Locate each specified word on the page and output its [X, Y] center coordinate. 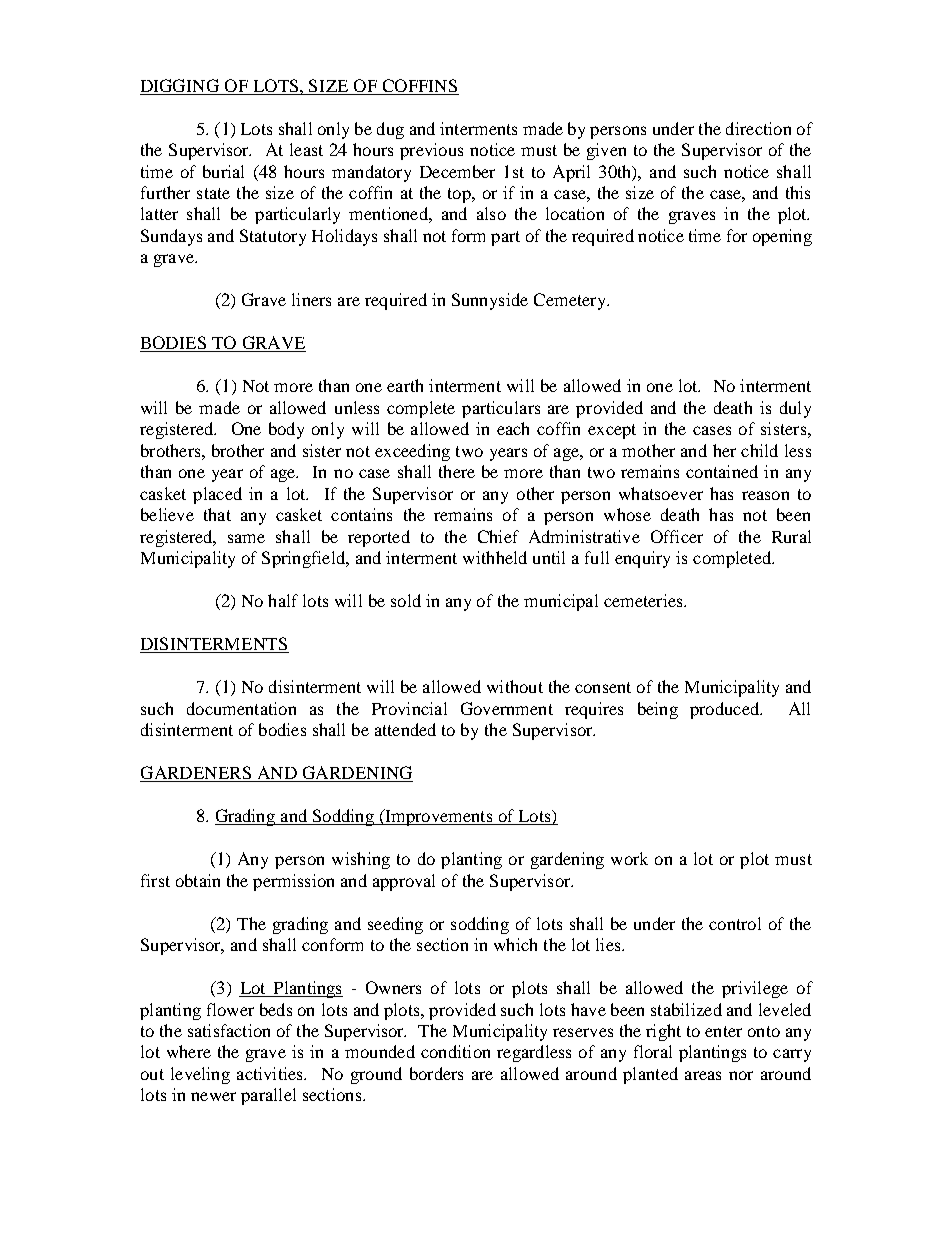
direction [758, 128]
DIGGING [180, 85]
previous [431, 151]
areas [703, 1075]
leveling [200, 1075]
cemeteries [644, 600]
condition [455, 1051]
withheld [495, 557]
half [283, 600]
